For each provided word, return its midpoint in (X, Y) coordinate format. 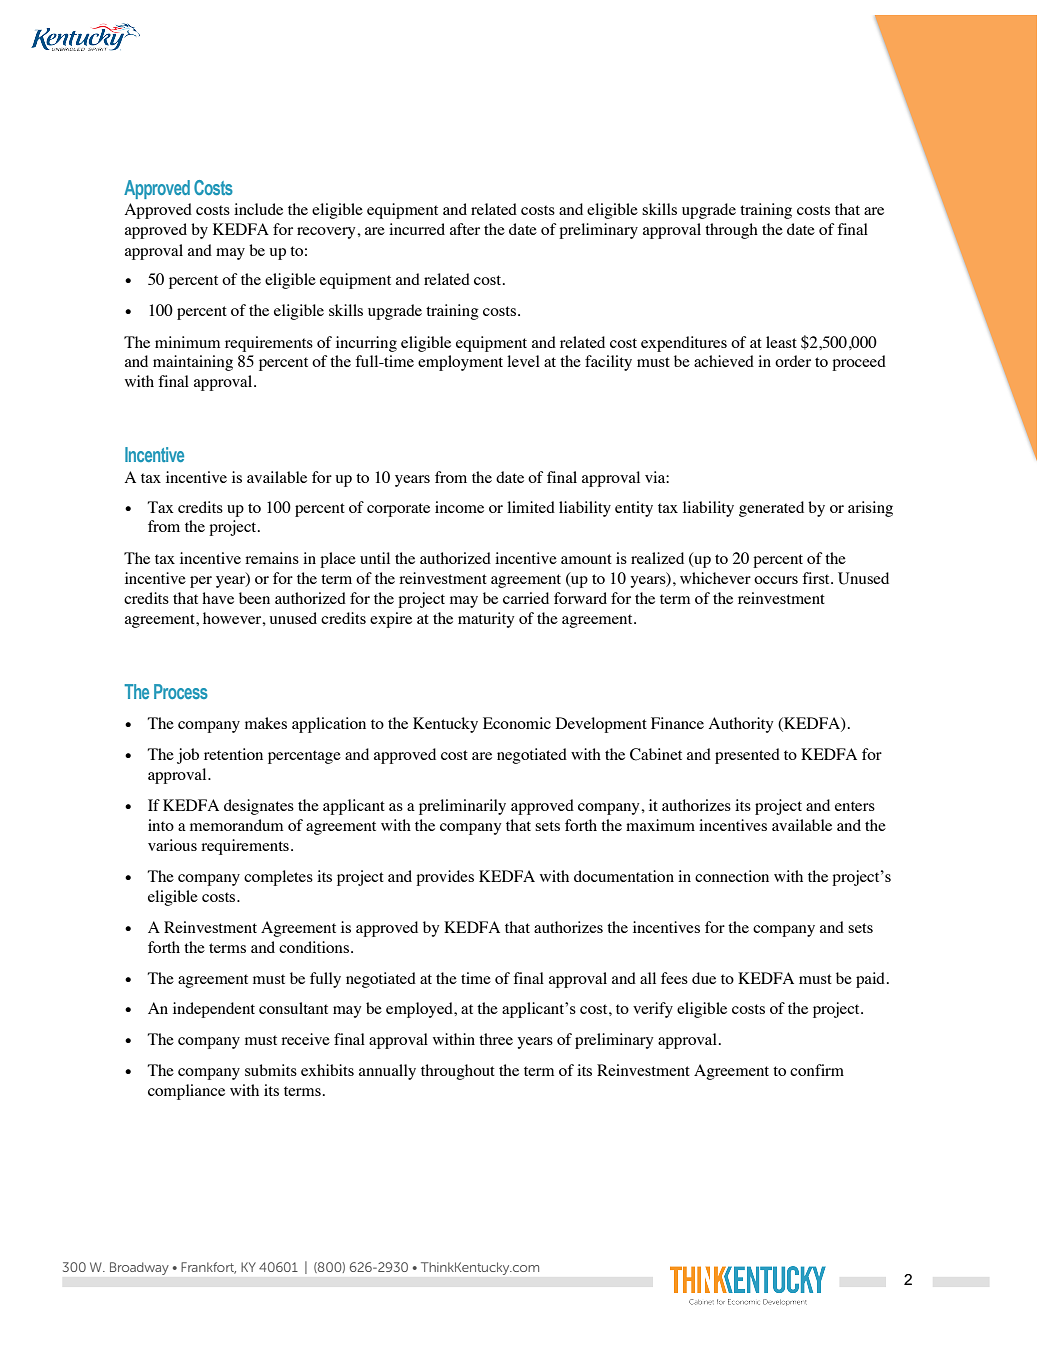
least (781, 342)
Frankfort (208, 1268)
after (465, 229)
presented (747, 756)
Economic (517, 723)
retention (233, 754)
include (258, 209)
